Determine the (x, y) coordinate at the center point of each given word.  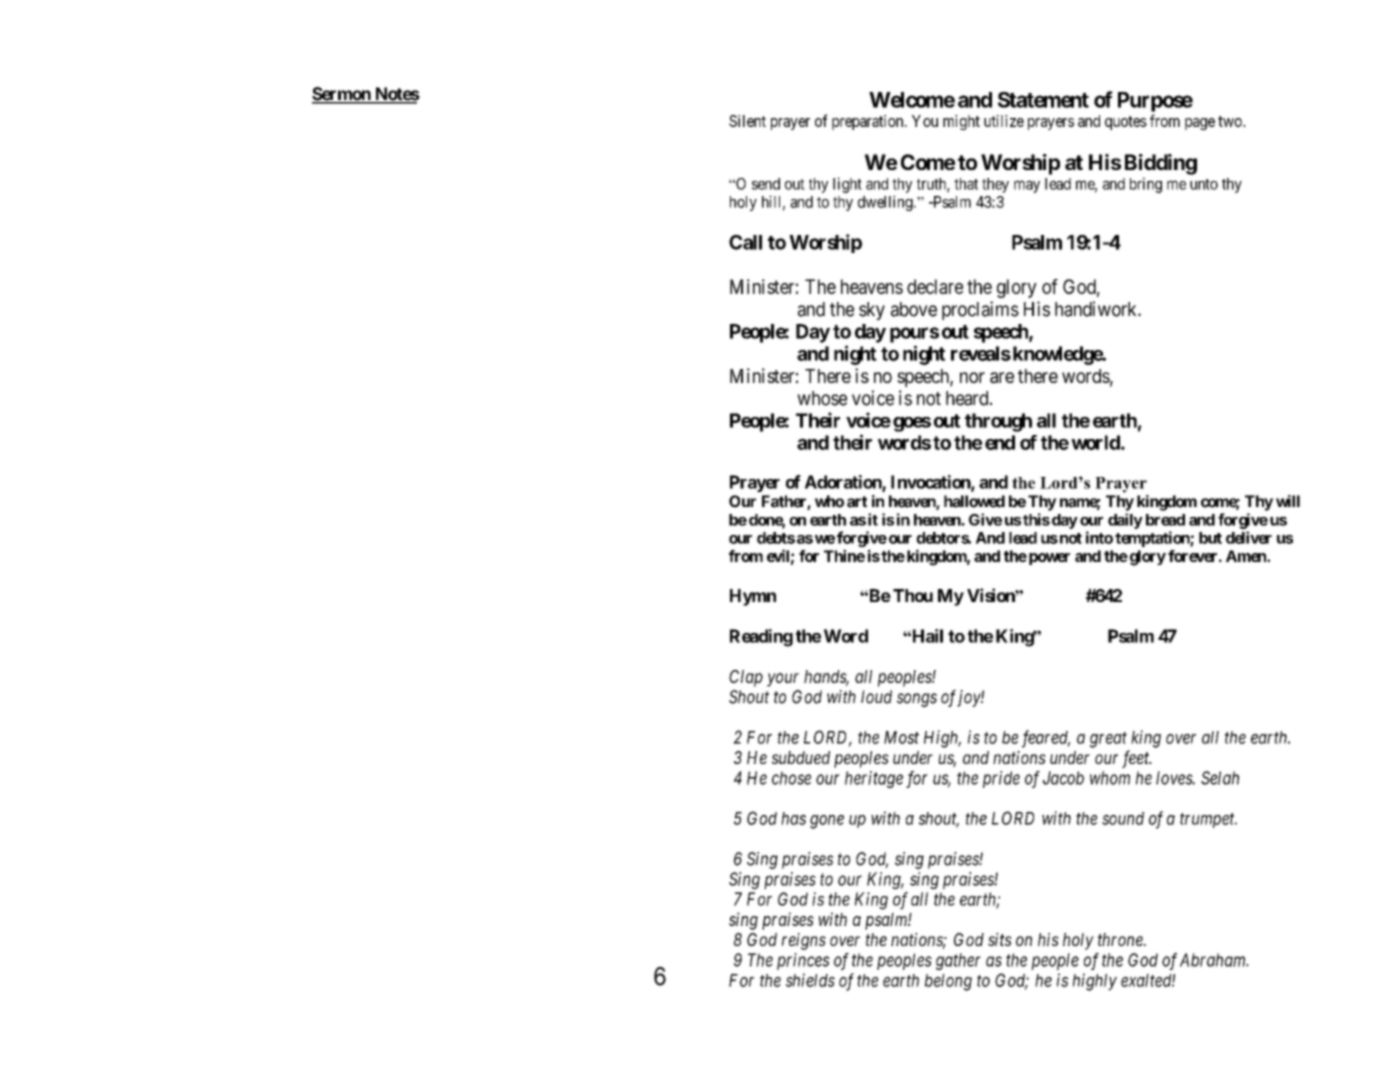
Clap (746, 678)
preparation (869, 122)
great (1108, 740)
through (998, 422)
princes (803, 961)
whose (822, 398)
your (783, 680)
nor (972, 377)
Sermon (342, 95)
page (1200, 124)
